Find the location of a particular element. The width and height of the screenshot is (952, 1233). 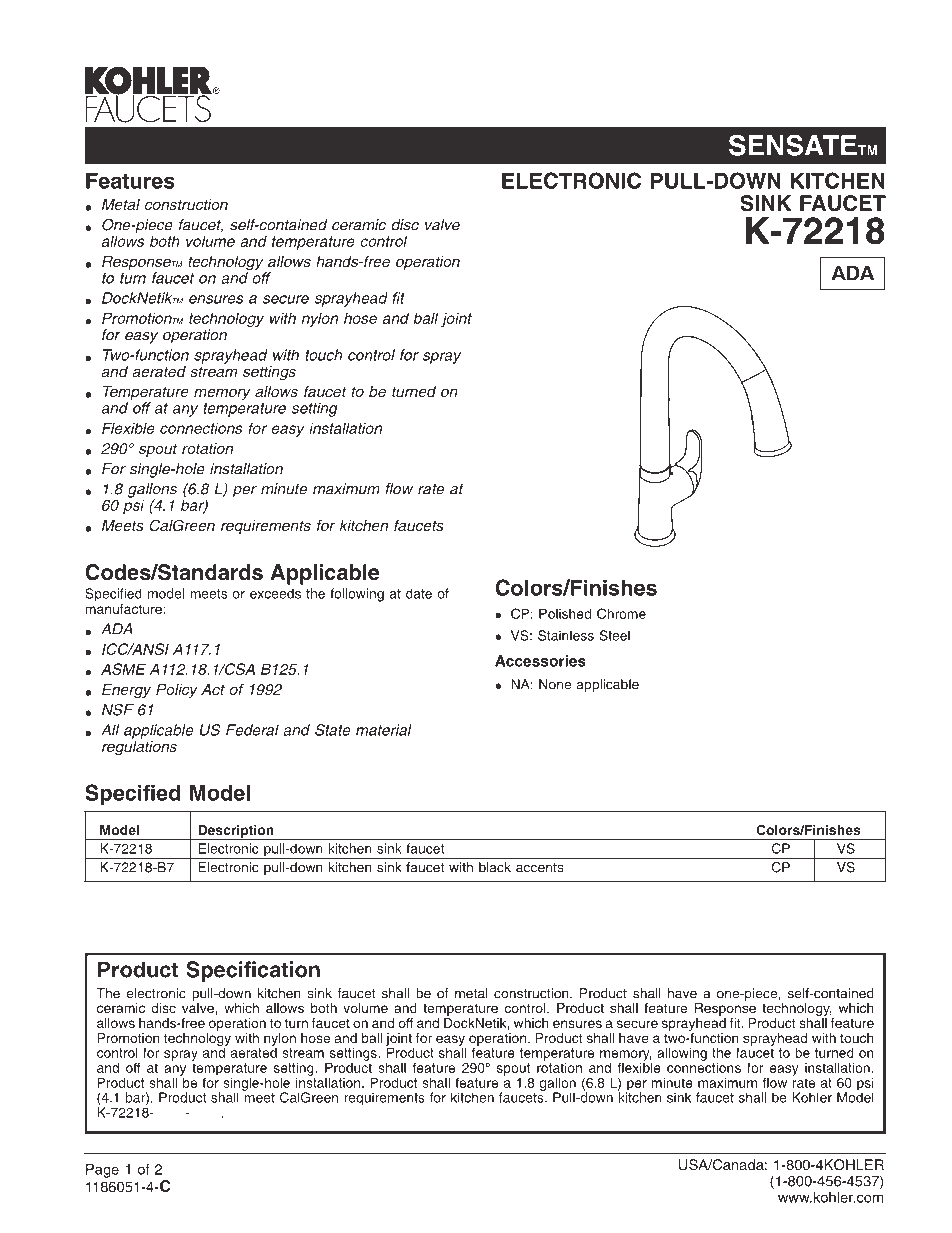

Specification is located at coordinates (253, 971).
